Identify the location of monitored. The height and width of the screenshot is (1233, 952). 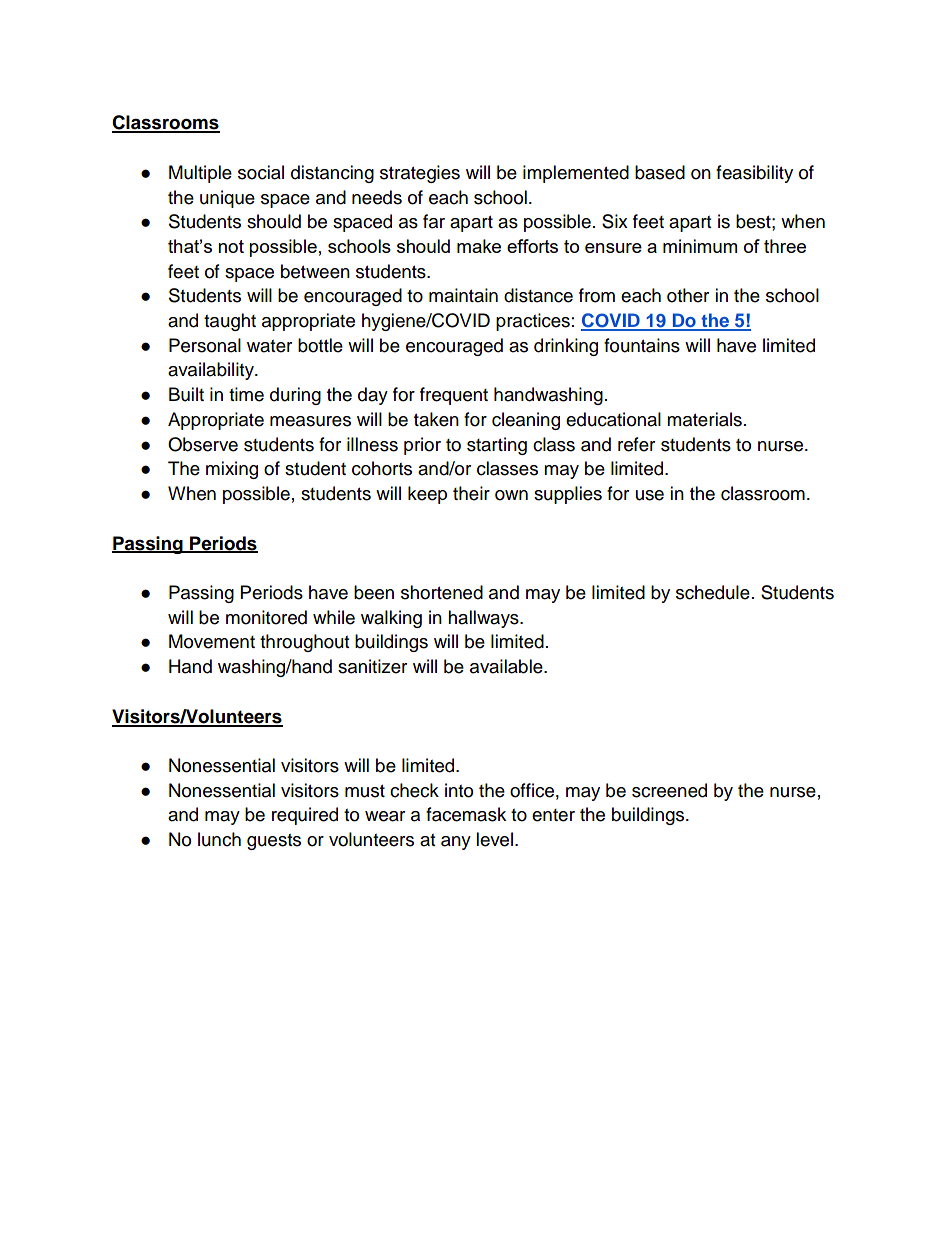
(266, 617).
